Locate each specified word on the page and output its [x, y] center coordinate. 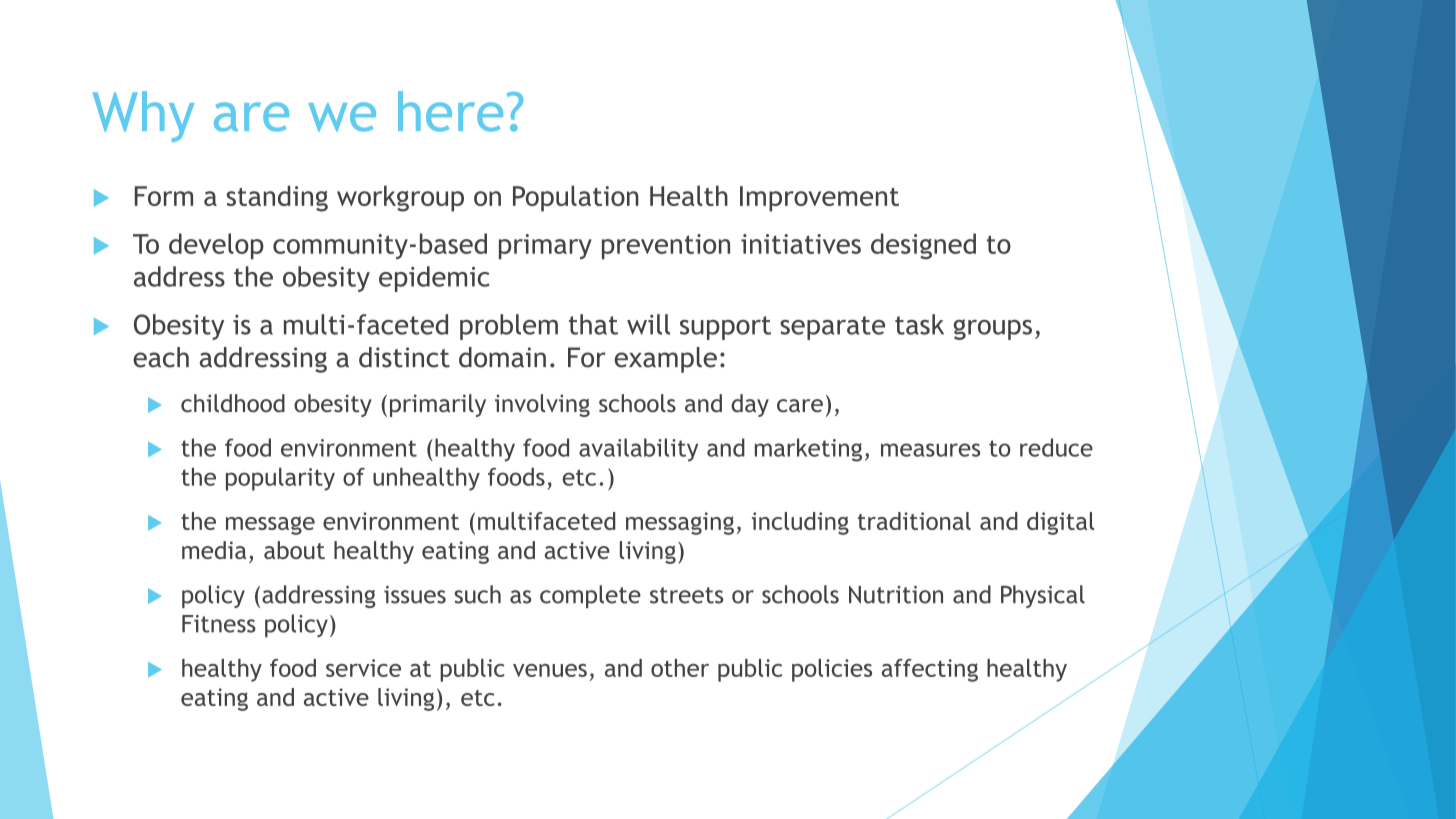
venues [550, 670]
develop [216, 246]
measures [930, 450]
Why [143, 116]
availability [638, 450]
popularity [280, 479]
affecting [930, 670]
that [593, 324]
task [919, 324]
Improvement [819, 199]
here [450, 111]
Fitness [219, 624]
